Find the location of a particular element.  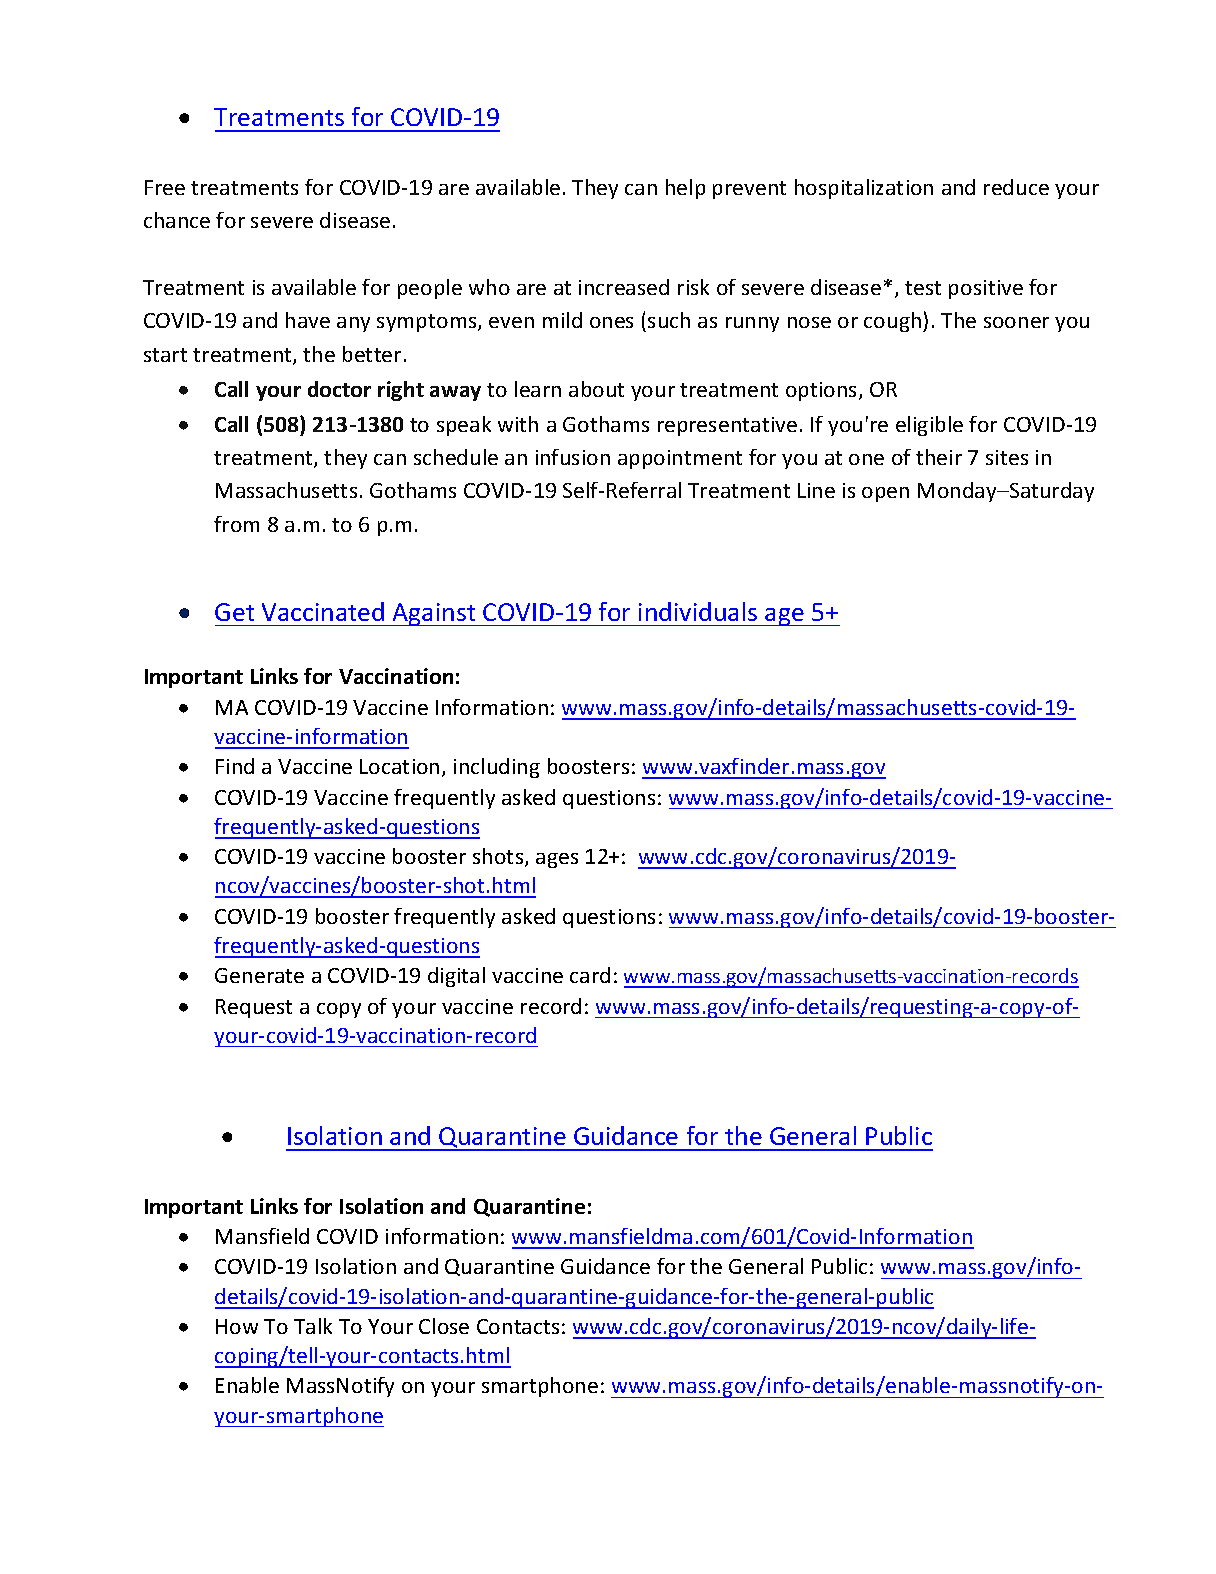

card is located at coordinates (590, 975).
